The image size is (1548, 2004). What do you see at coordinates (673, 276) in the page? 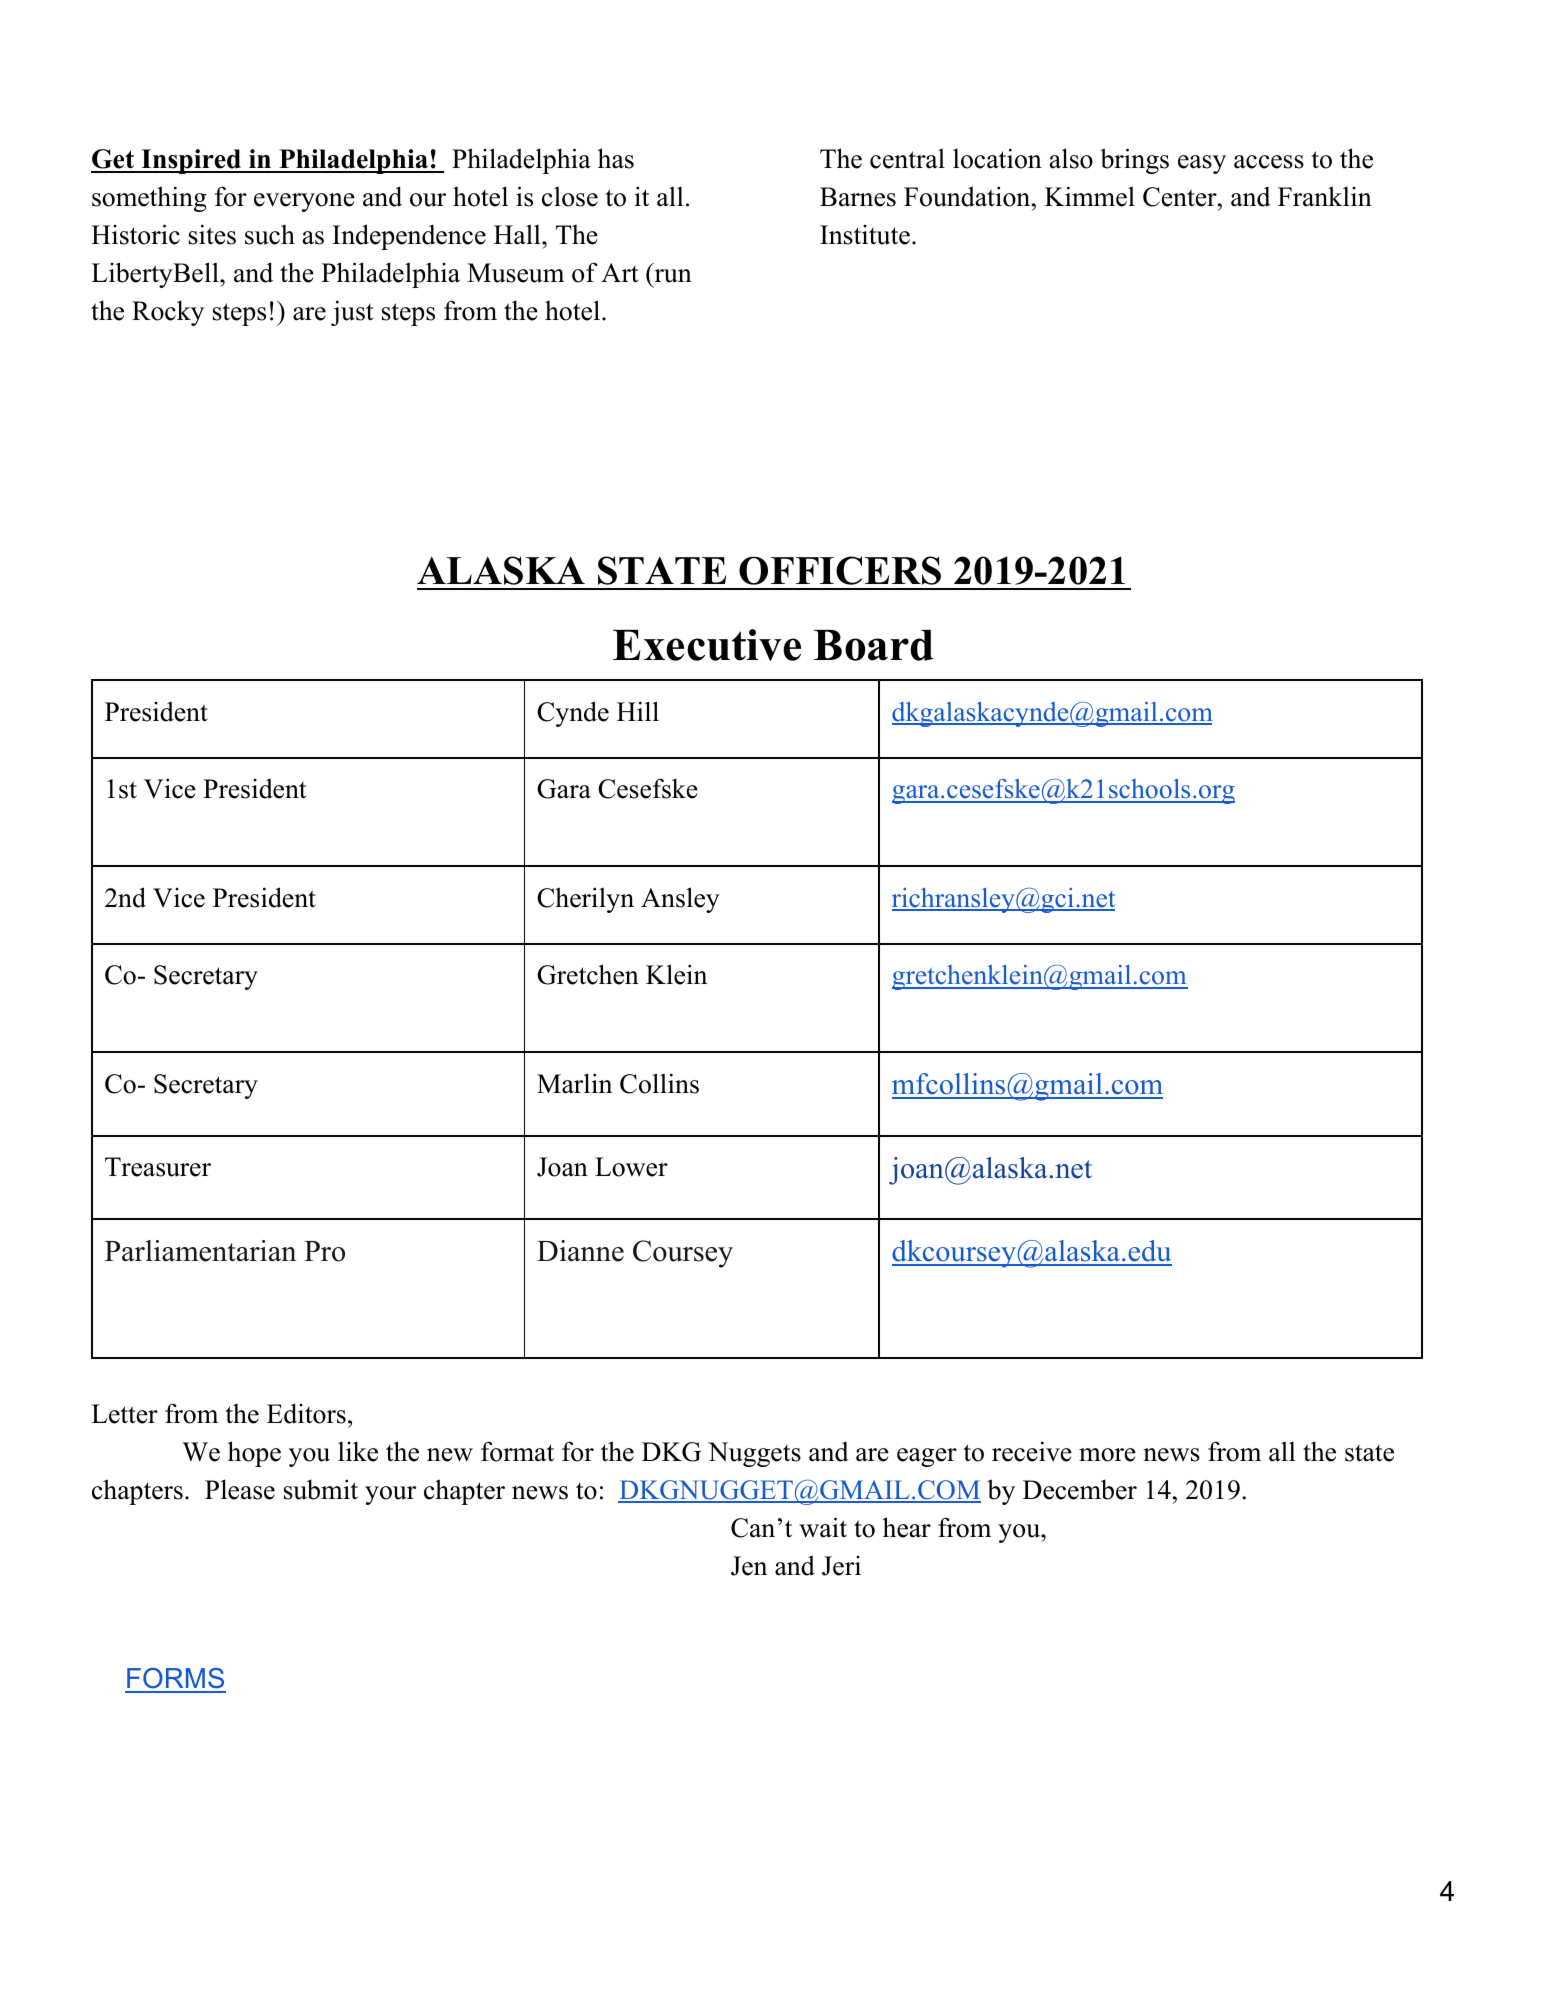
I see `run` at bounding box center [673, 276].
